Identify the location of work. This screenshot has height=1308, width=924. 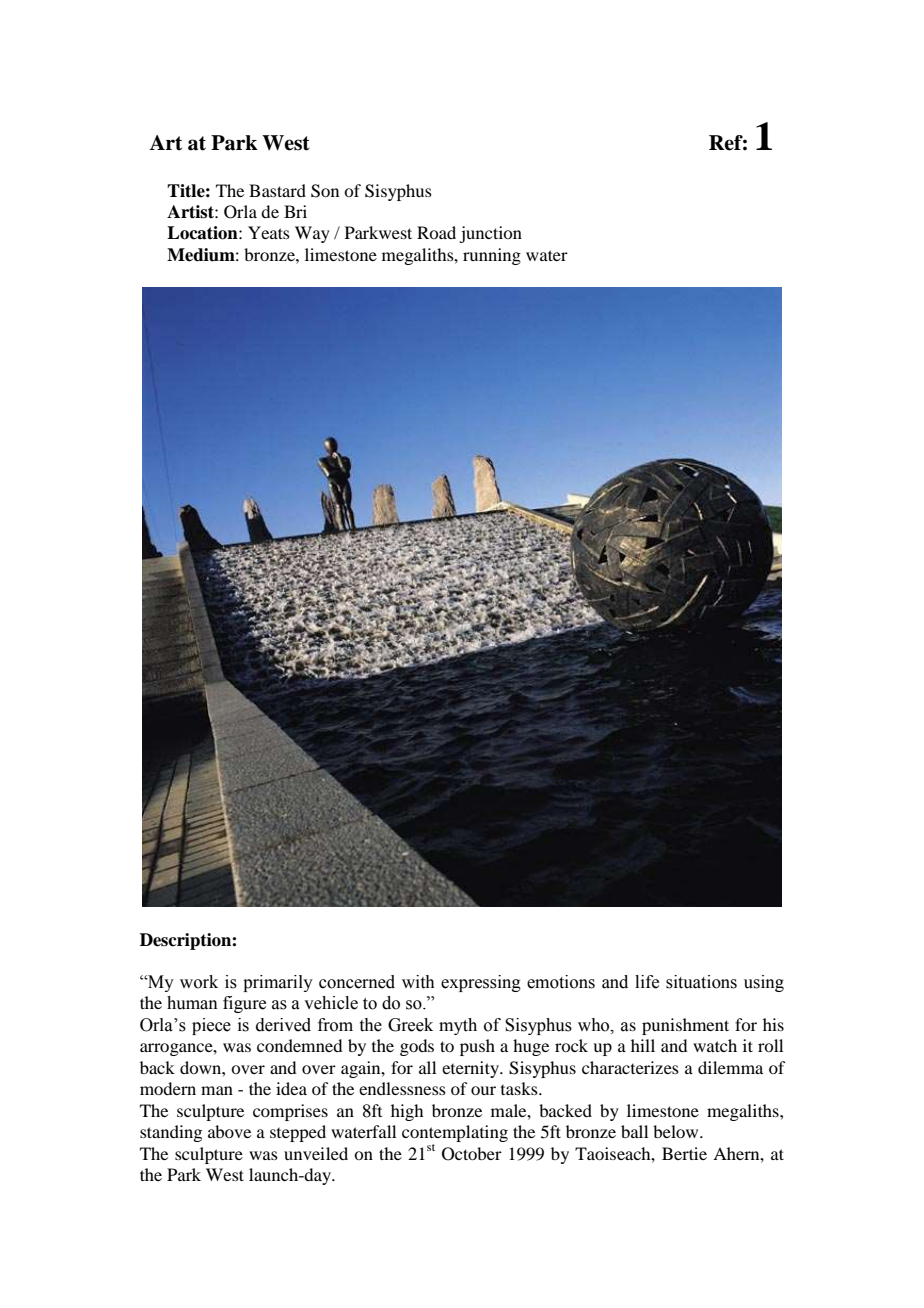
(199, 982).
